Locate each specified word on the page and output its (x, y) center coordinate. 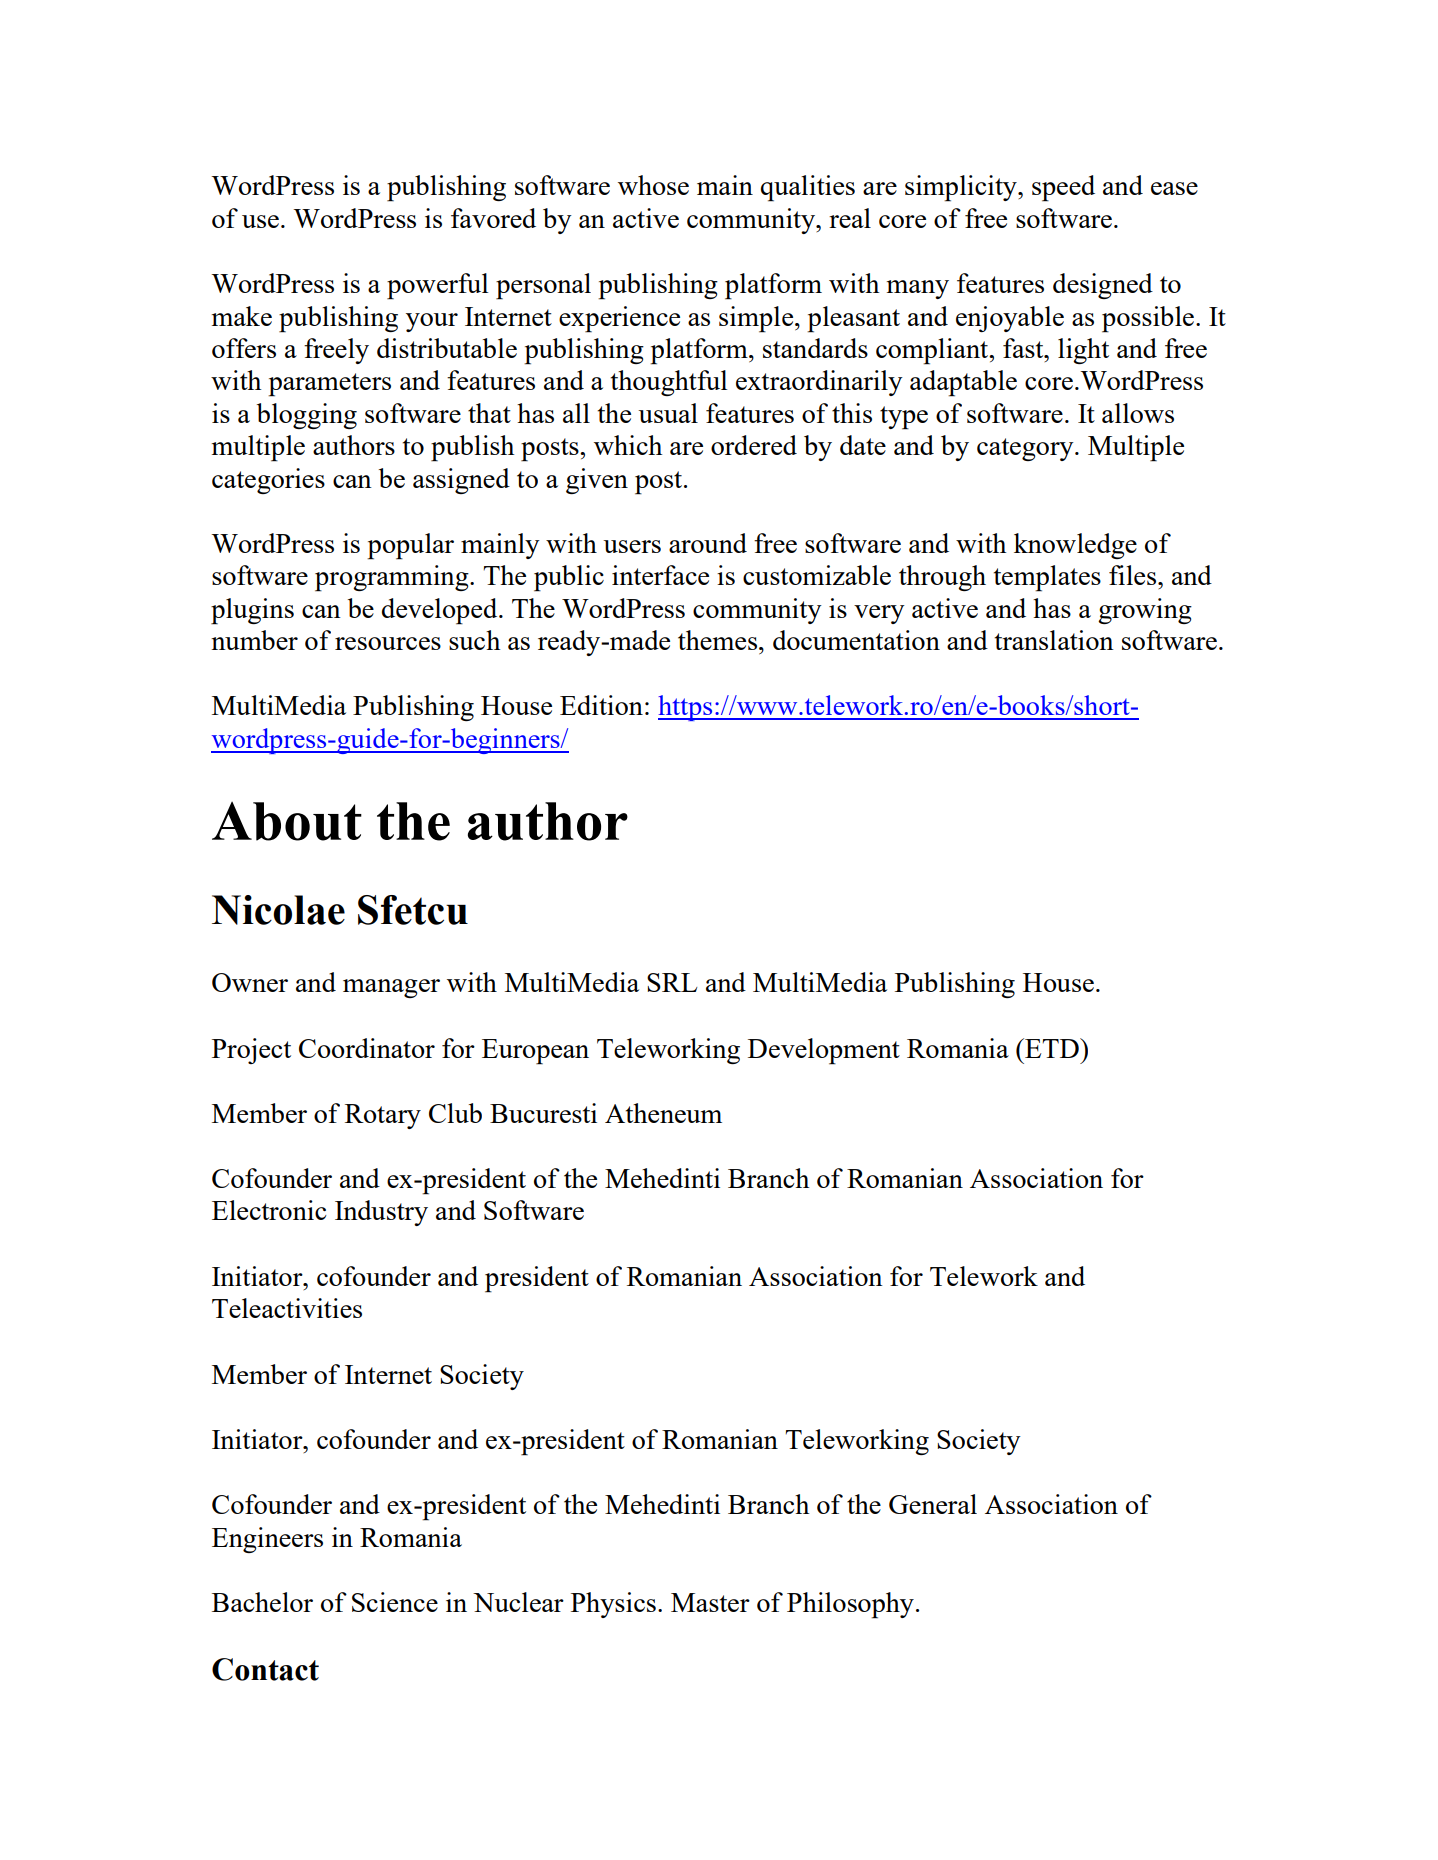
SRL (672, 982)
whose (653, 185)
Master (710, 1602)
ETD (1052, 1048)
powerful (437, 286)
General (933, 1504)
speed (1063, 188)
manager (391, 988)
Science (395, 1602)
